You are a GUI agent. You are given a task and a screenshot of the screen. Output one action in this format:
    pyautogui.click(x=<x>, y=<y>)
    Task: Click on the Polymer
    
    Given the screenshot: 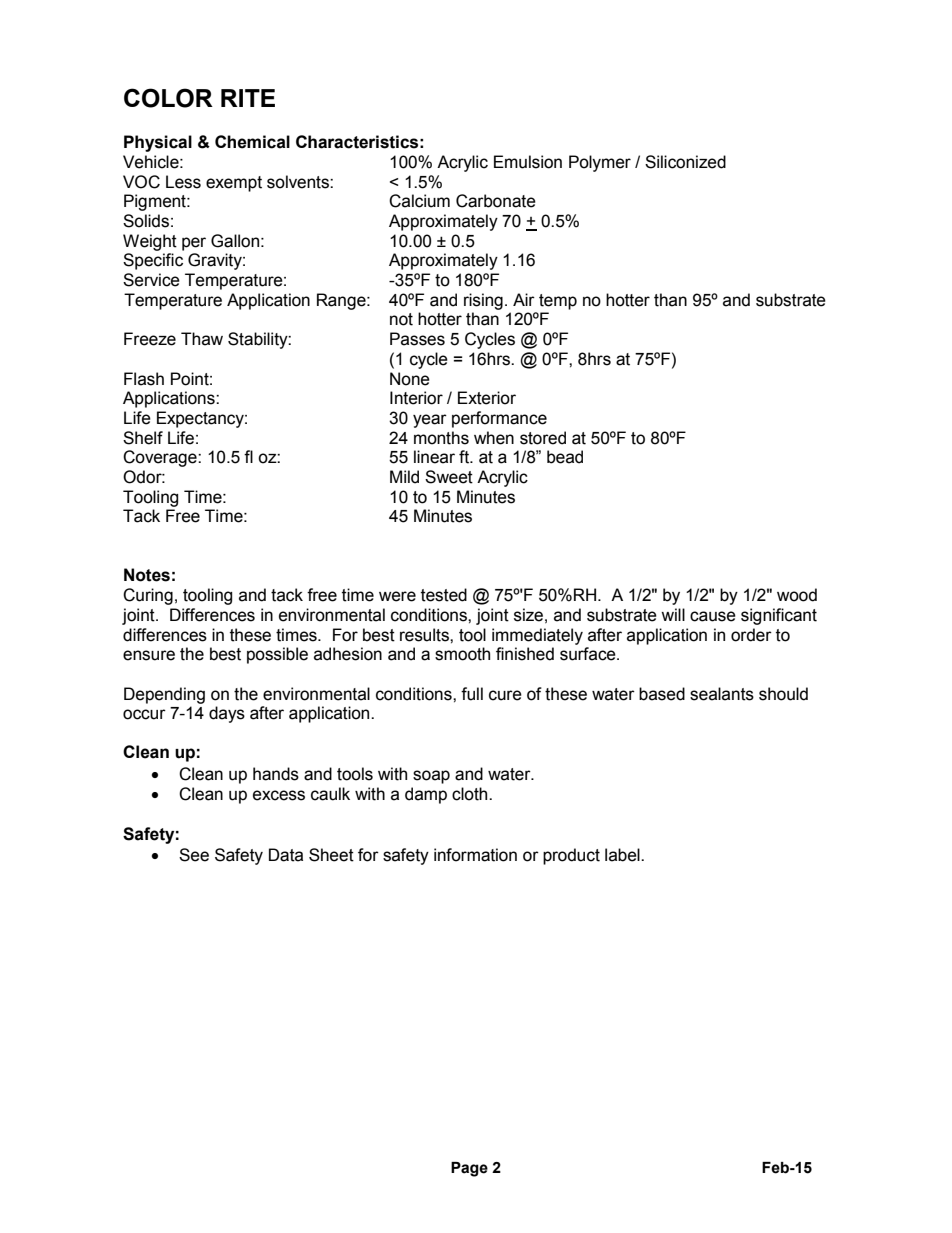 What is the action you would take?
    pyautogui.click(x=600, y=163)
